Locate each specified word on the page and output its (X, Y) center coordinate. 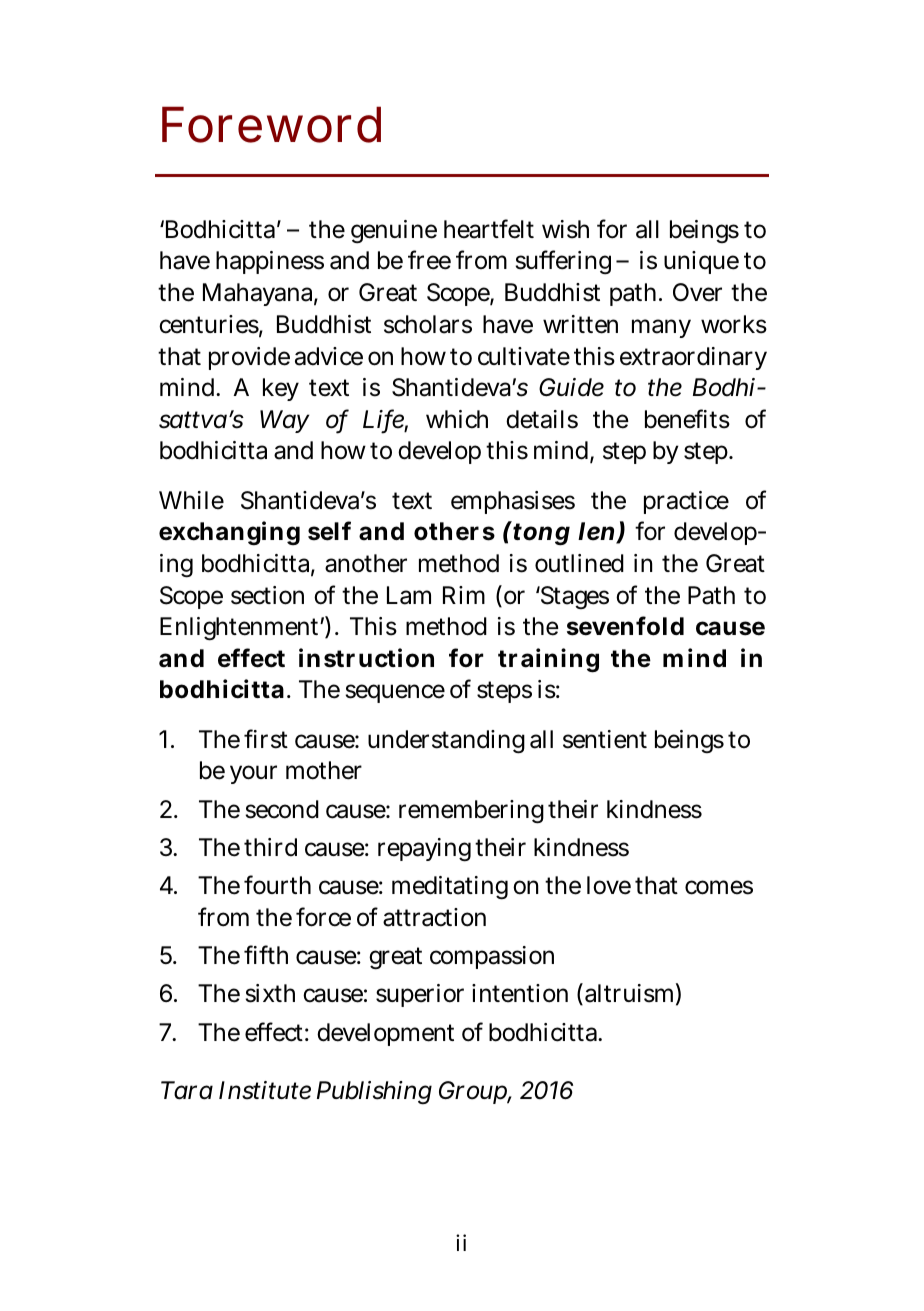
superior (420, 995)
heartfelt (489, 229)
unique (701, 262)
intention (520, 993)
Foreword (271, 124)
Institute (265, 1090)
